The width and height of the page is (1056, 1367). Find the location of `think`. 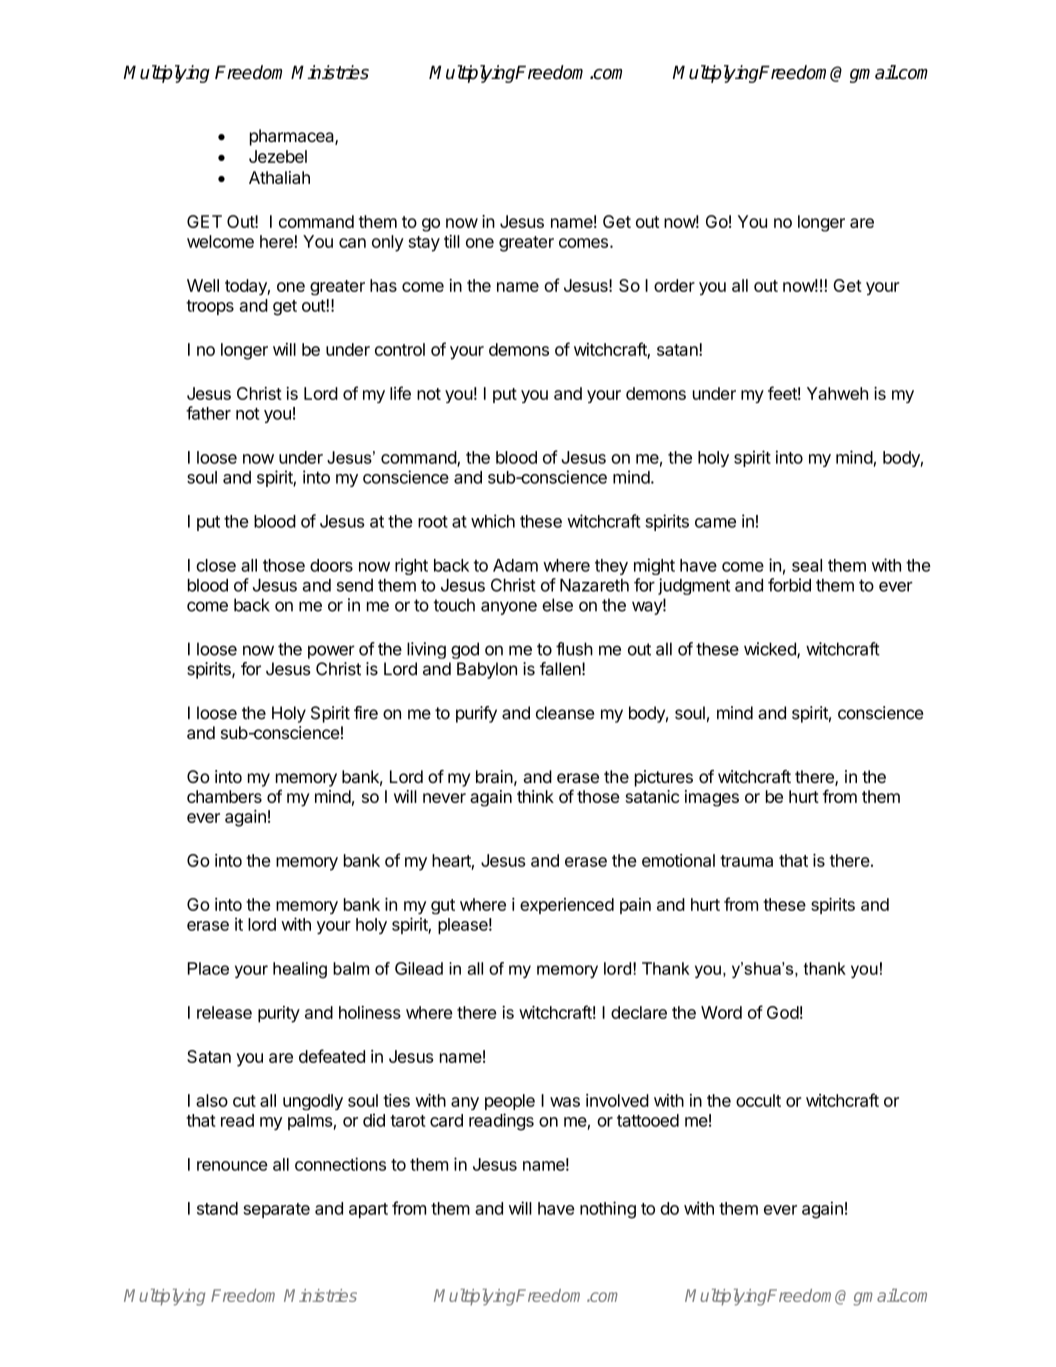

think is located at coordinates (535, 796).
